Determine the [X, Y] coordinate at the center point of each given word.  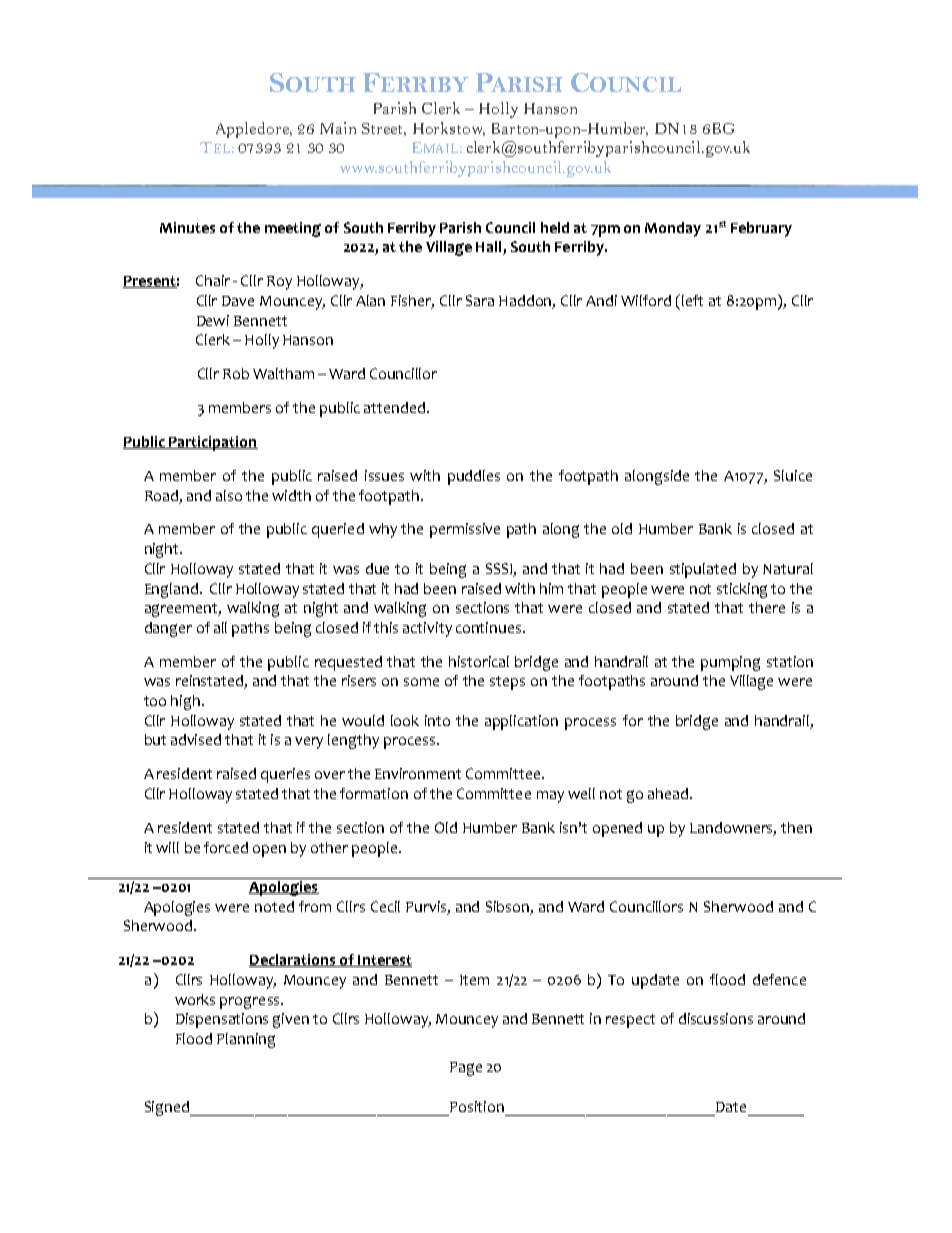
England [173, 590]
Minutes [187, 227]
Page [466, 1069]
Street [384, 129]
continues [490, 627]
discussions [716, 1018]
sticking [742, 590]
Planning [246, 1040]
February [761, 229]
